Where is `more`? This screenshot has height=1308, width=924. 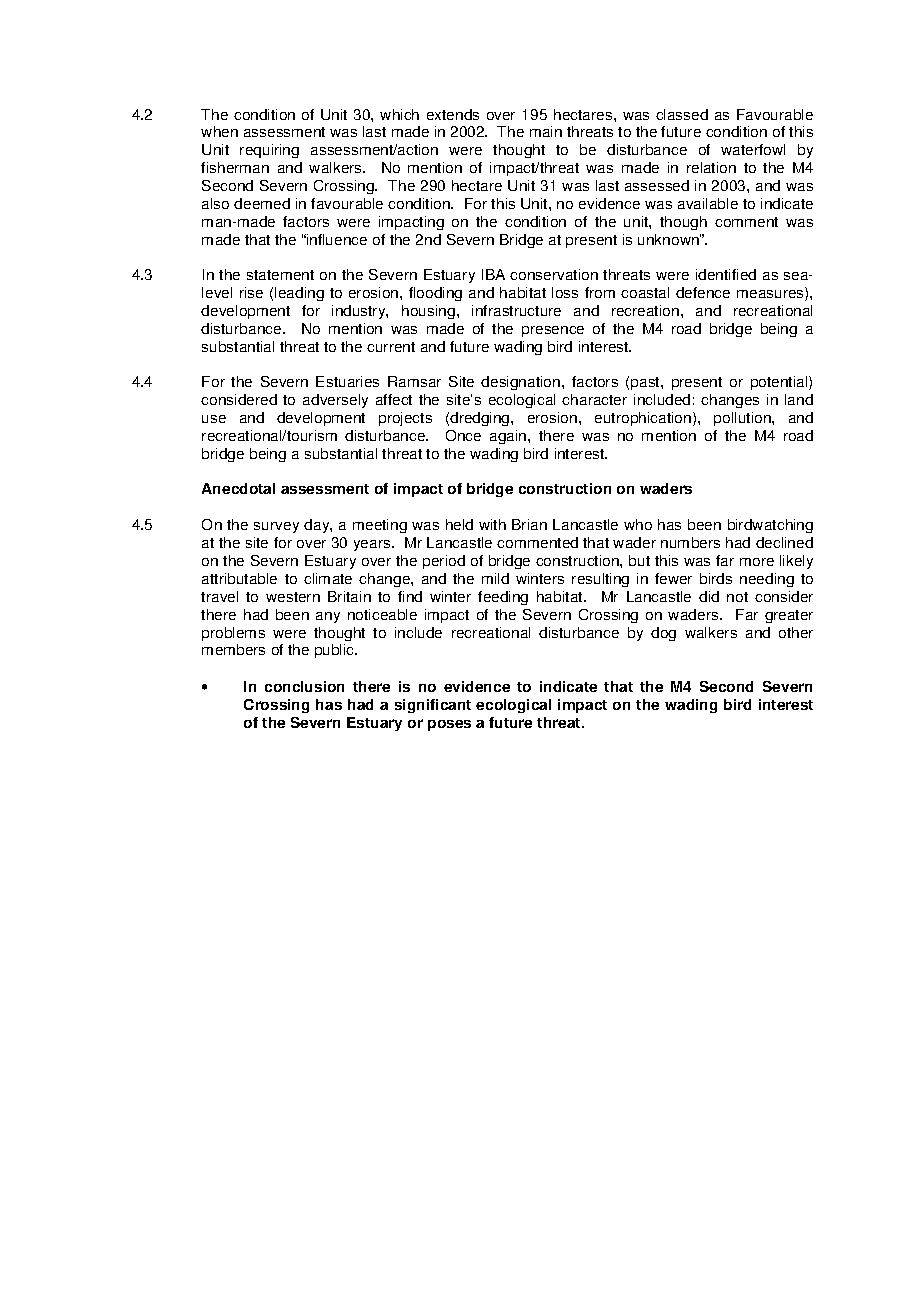
more is located at coordinates (757, 562).
